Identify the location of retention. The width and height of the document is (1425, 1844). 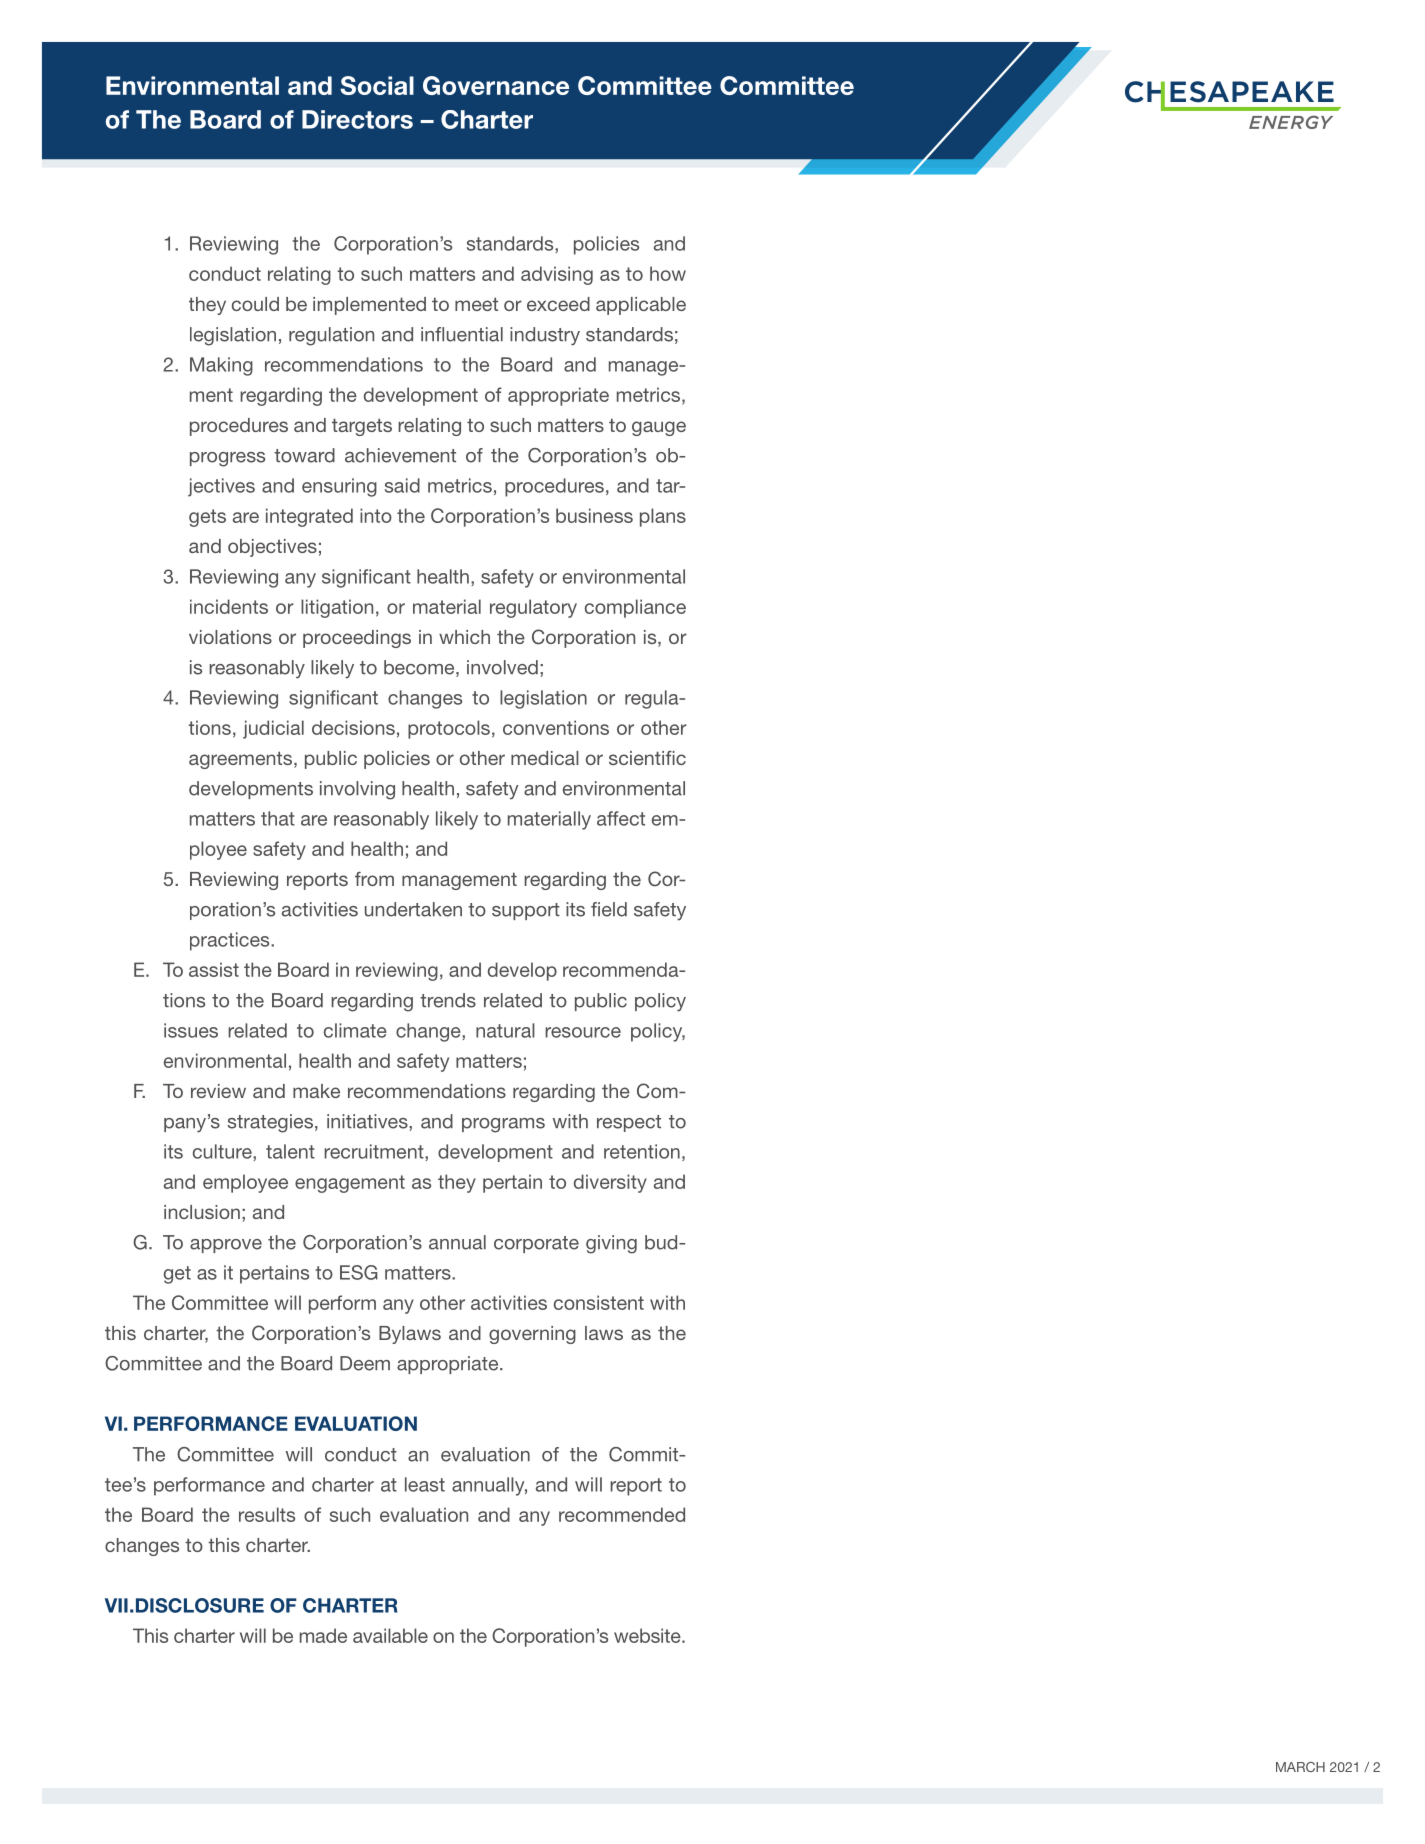
(642, 1151).
